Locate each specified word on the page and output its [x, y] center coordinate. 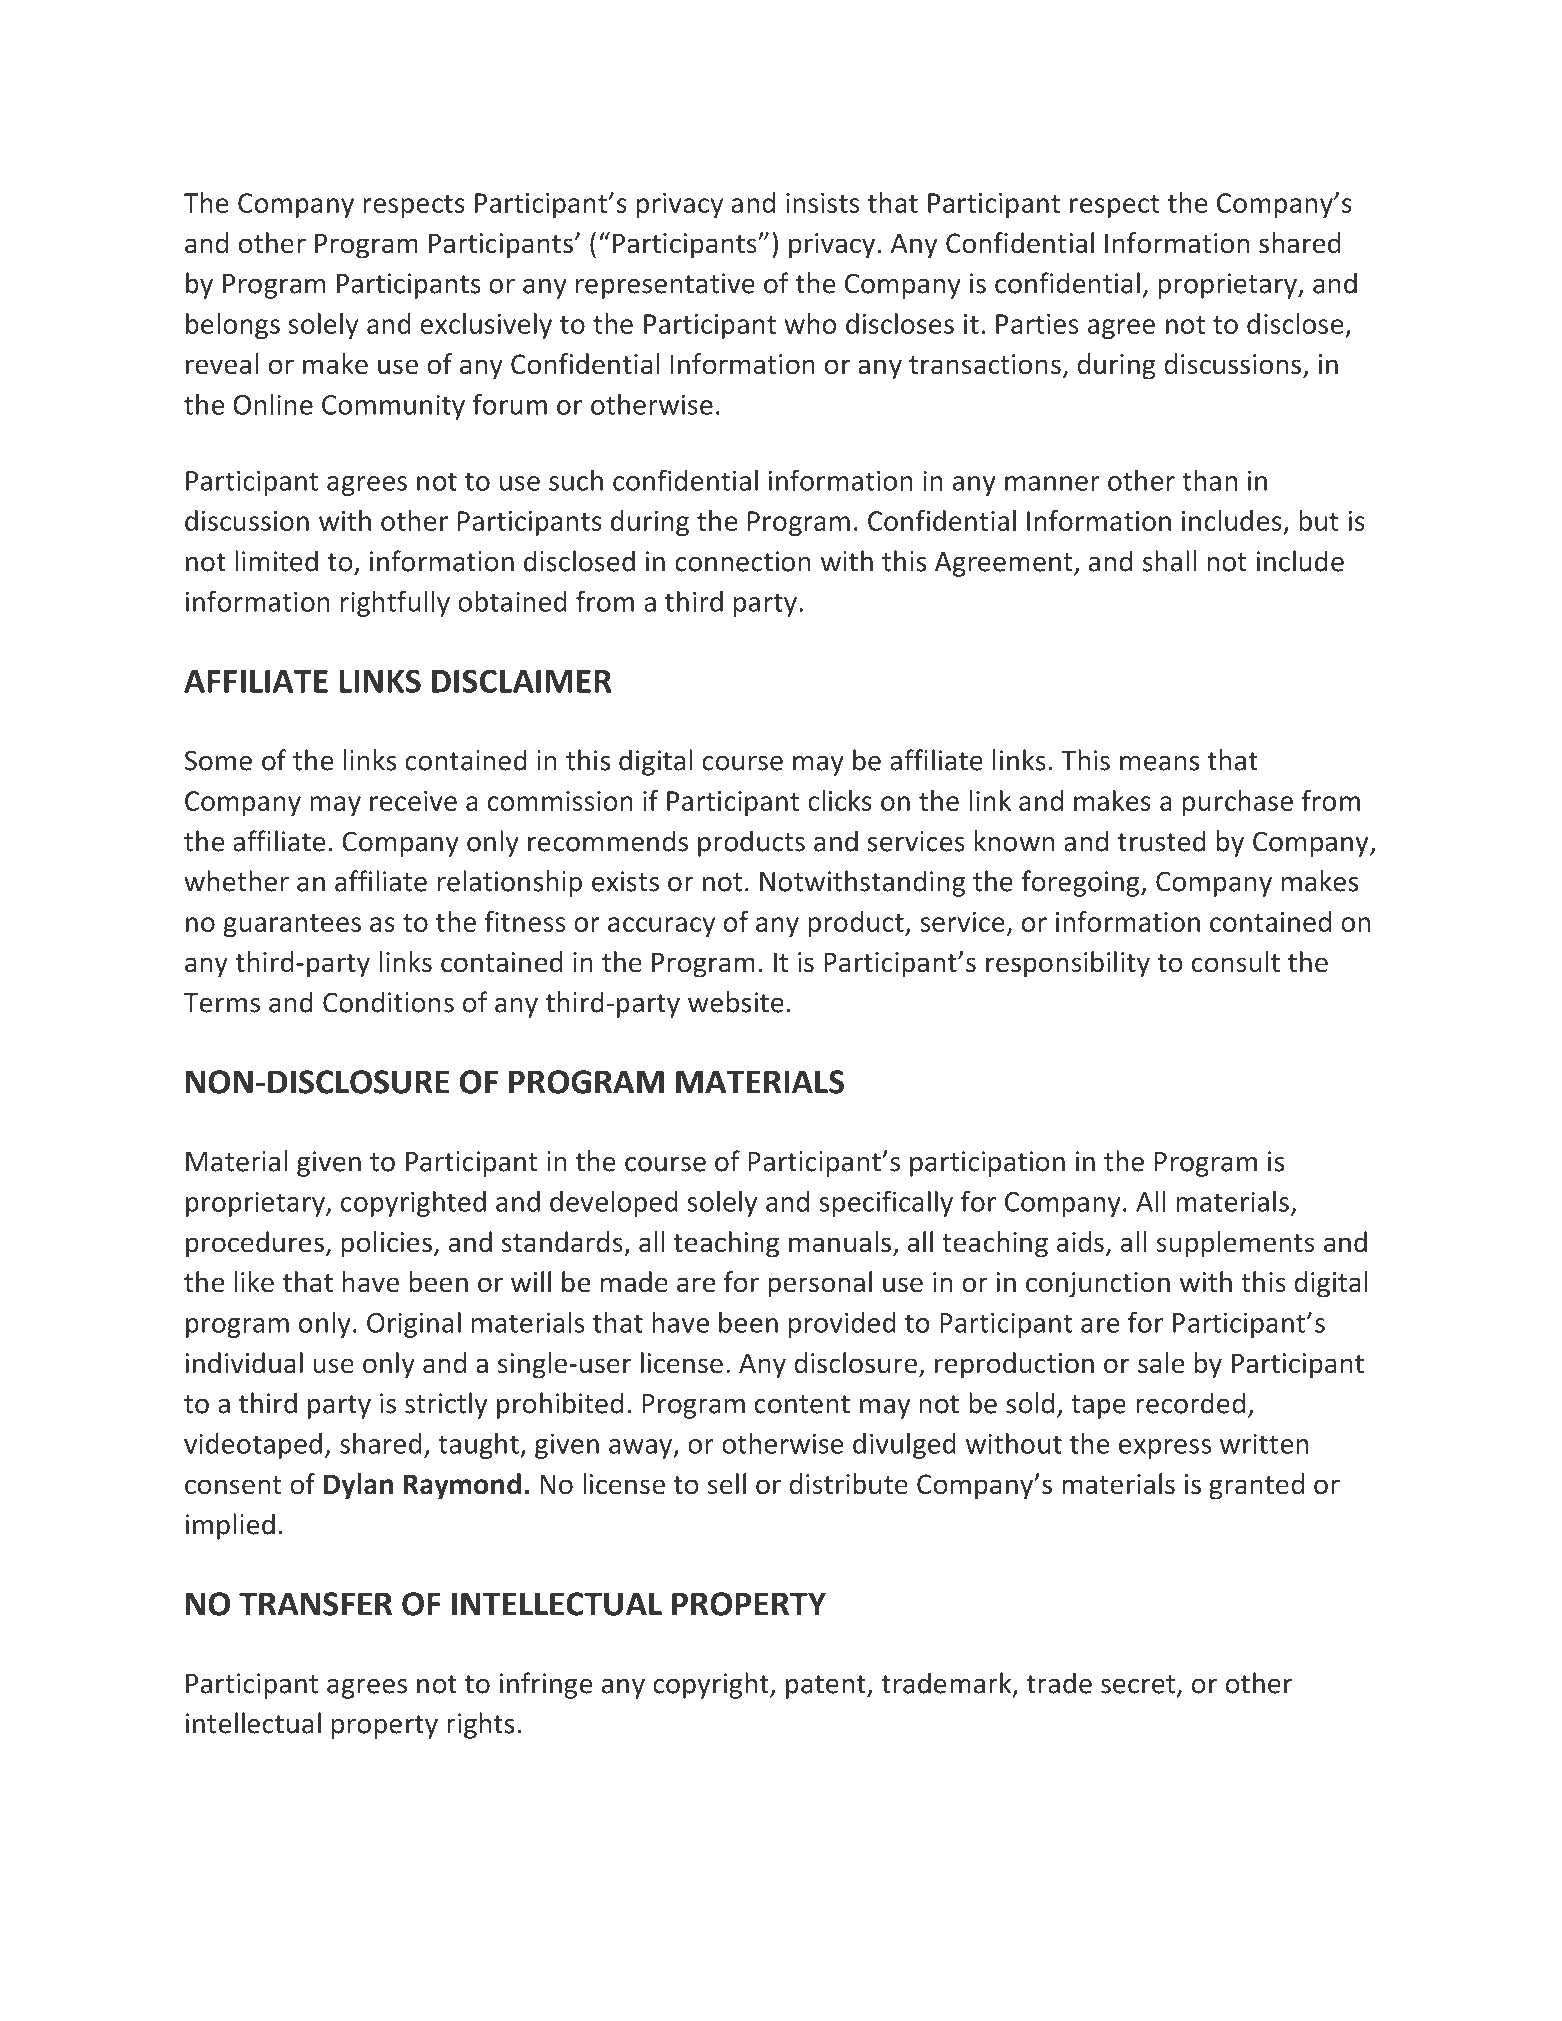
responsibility [1068, 964]
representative [665, 286]
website [736, 1002]
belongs [233, 326]
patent [827, 1687]
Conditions [388, 1002]
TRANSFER [315, 1604]
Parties [1037, 324]
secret [1139, 1685]
